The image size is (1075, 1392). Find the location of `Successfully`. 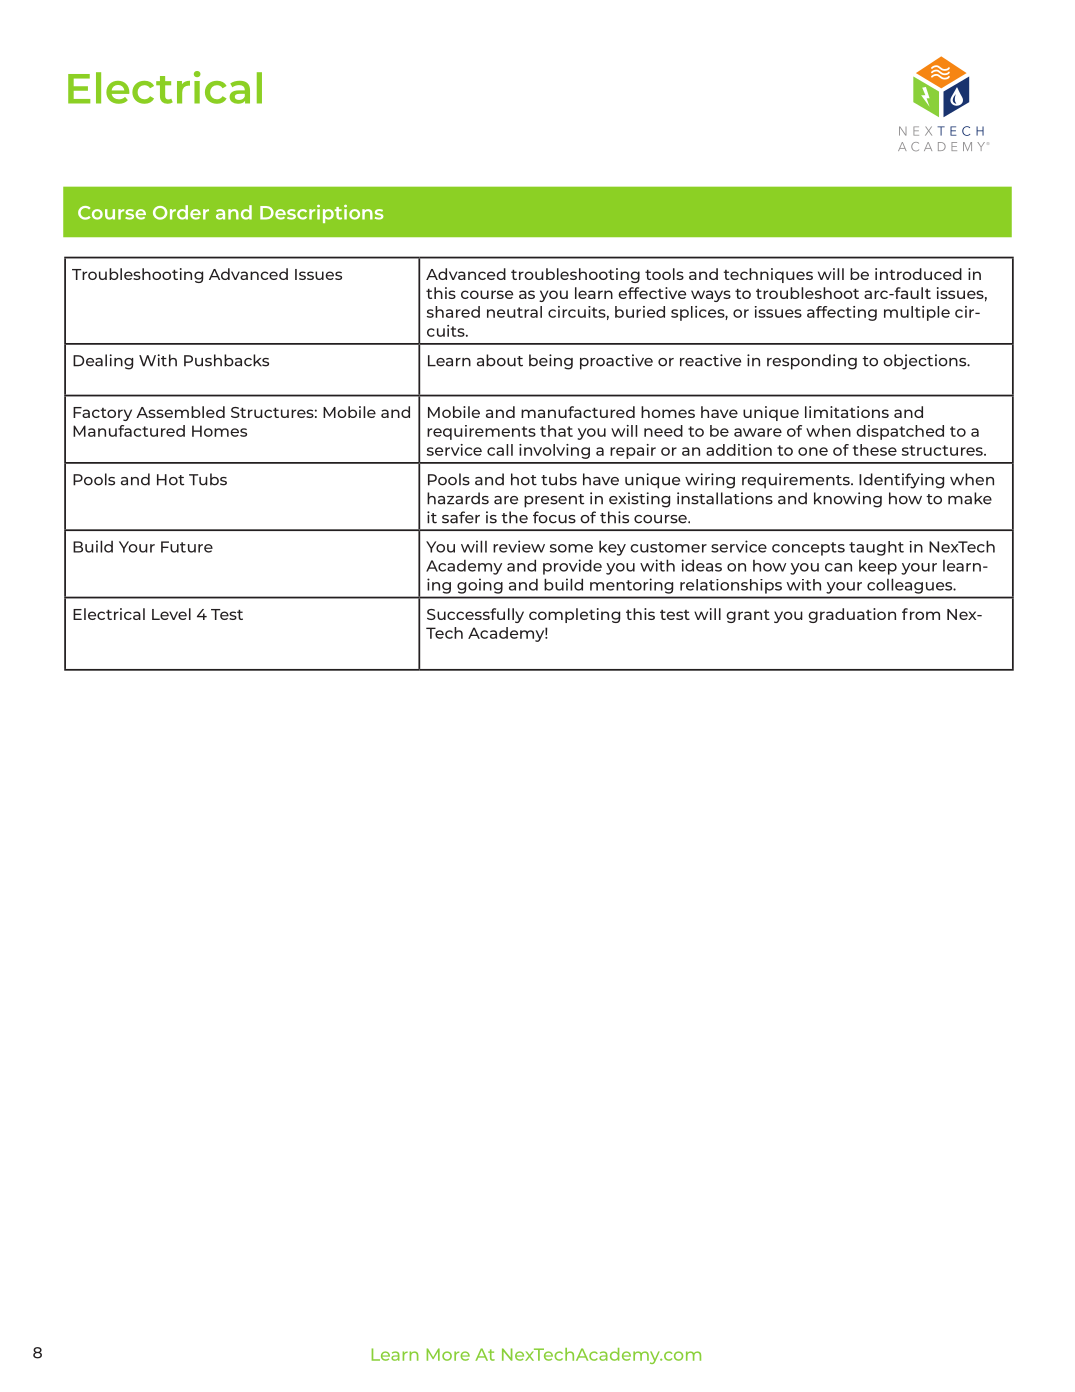

Successfully is located at coordinates (475, 615).
